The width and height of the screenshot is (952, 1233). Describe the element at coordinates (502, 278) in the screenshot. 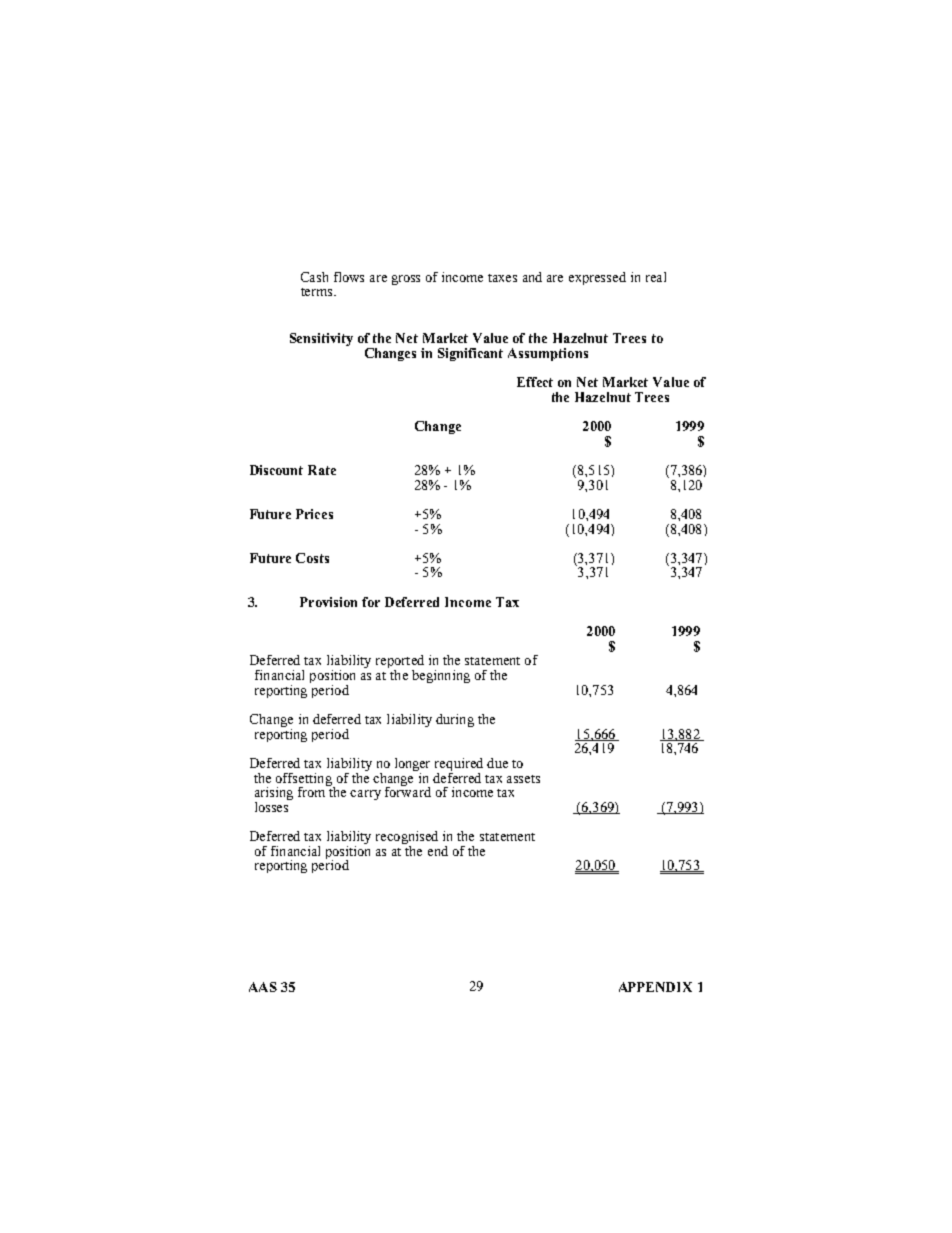

I see `taxes` at that location.
